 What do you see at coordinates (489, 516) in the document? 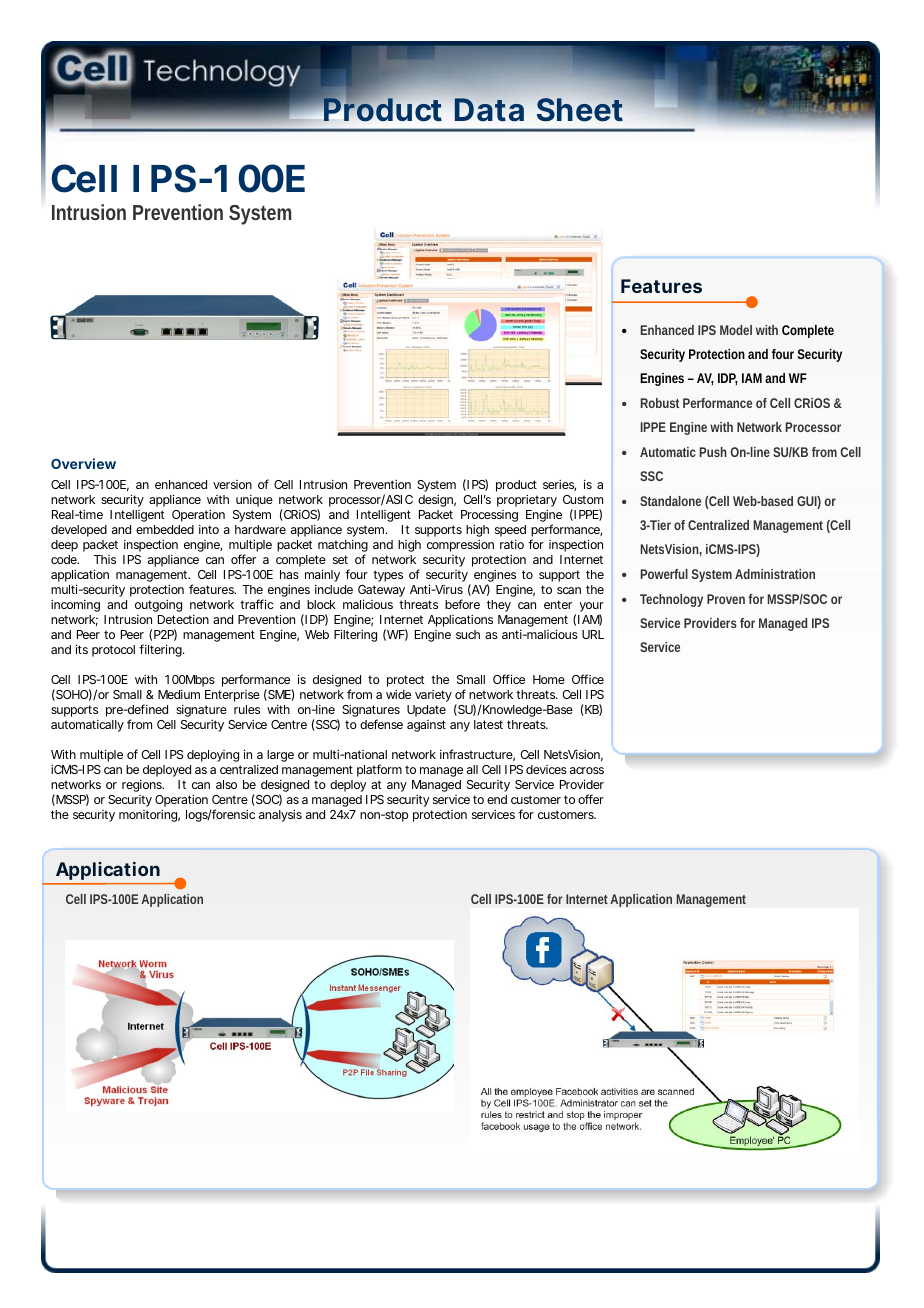
I see `Processing` at bounding box center [489, 516].
